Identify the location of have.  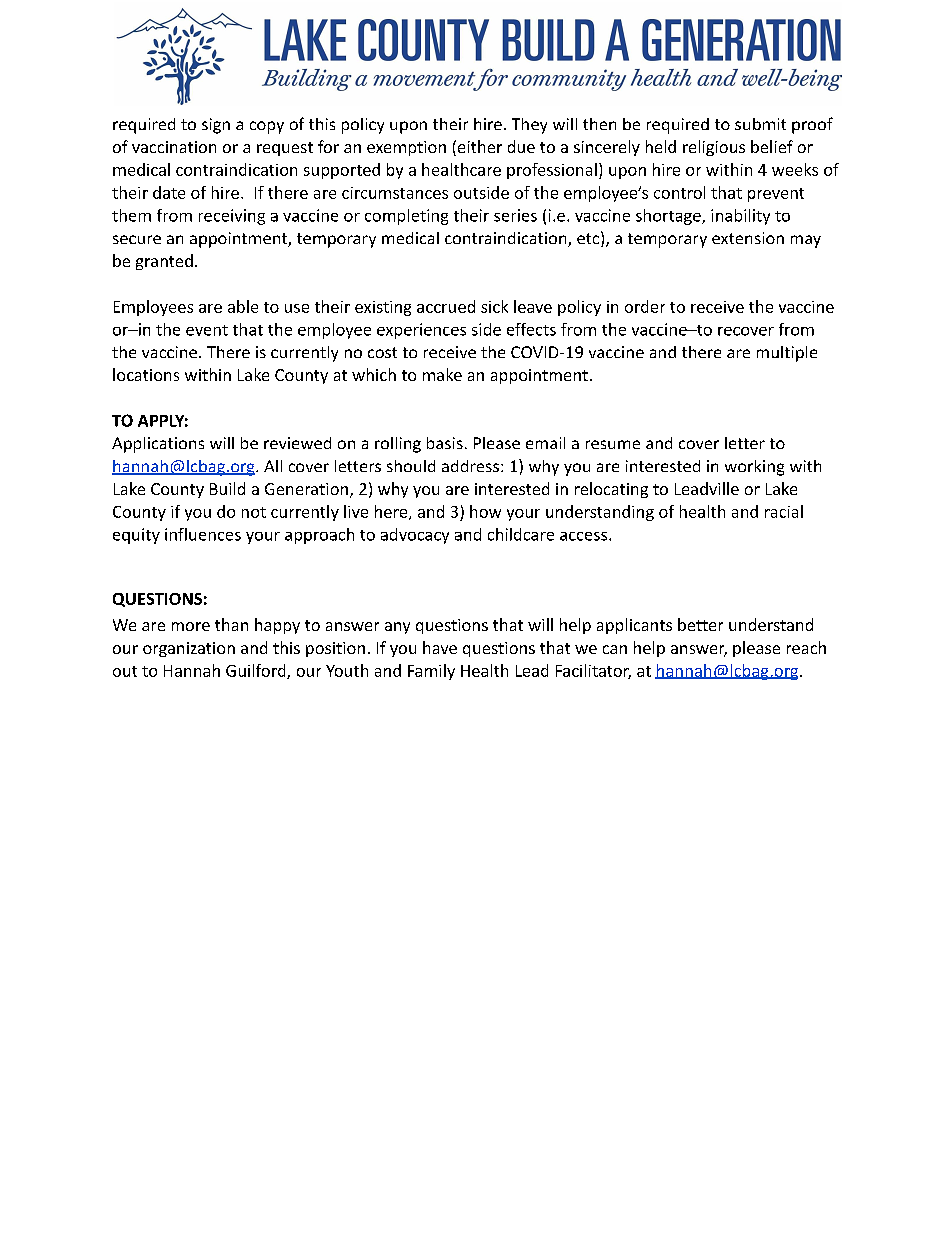
(440, 647).
